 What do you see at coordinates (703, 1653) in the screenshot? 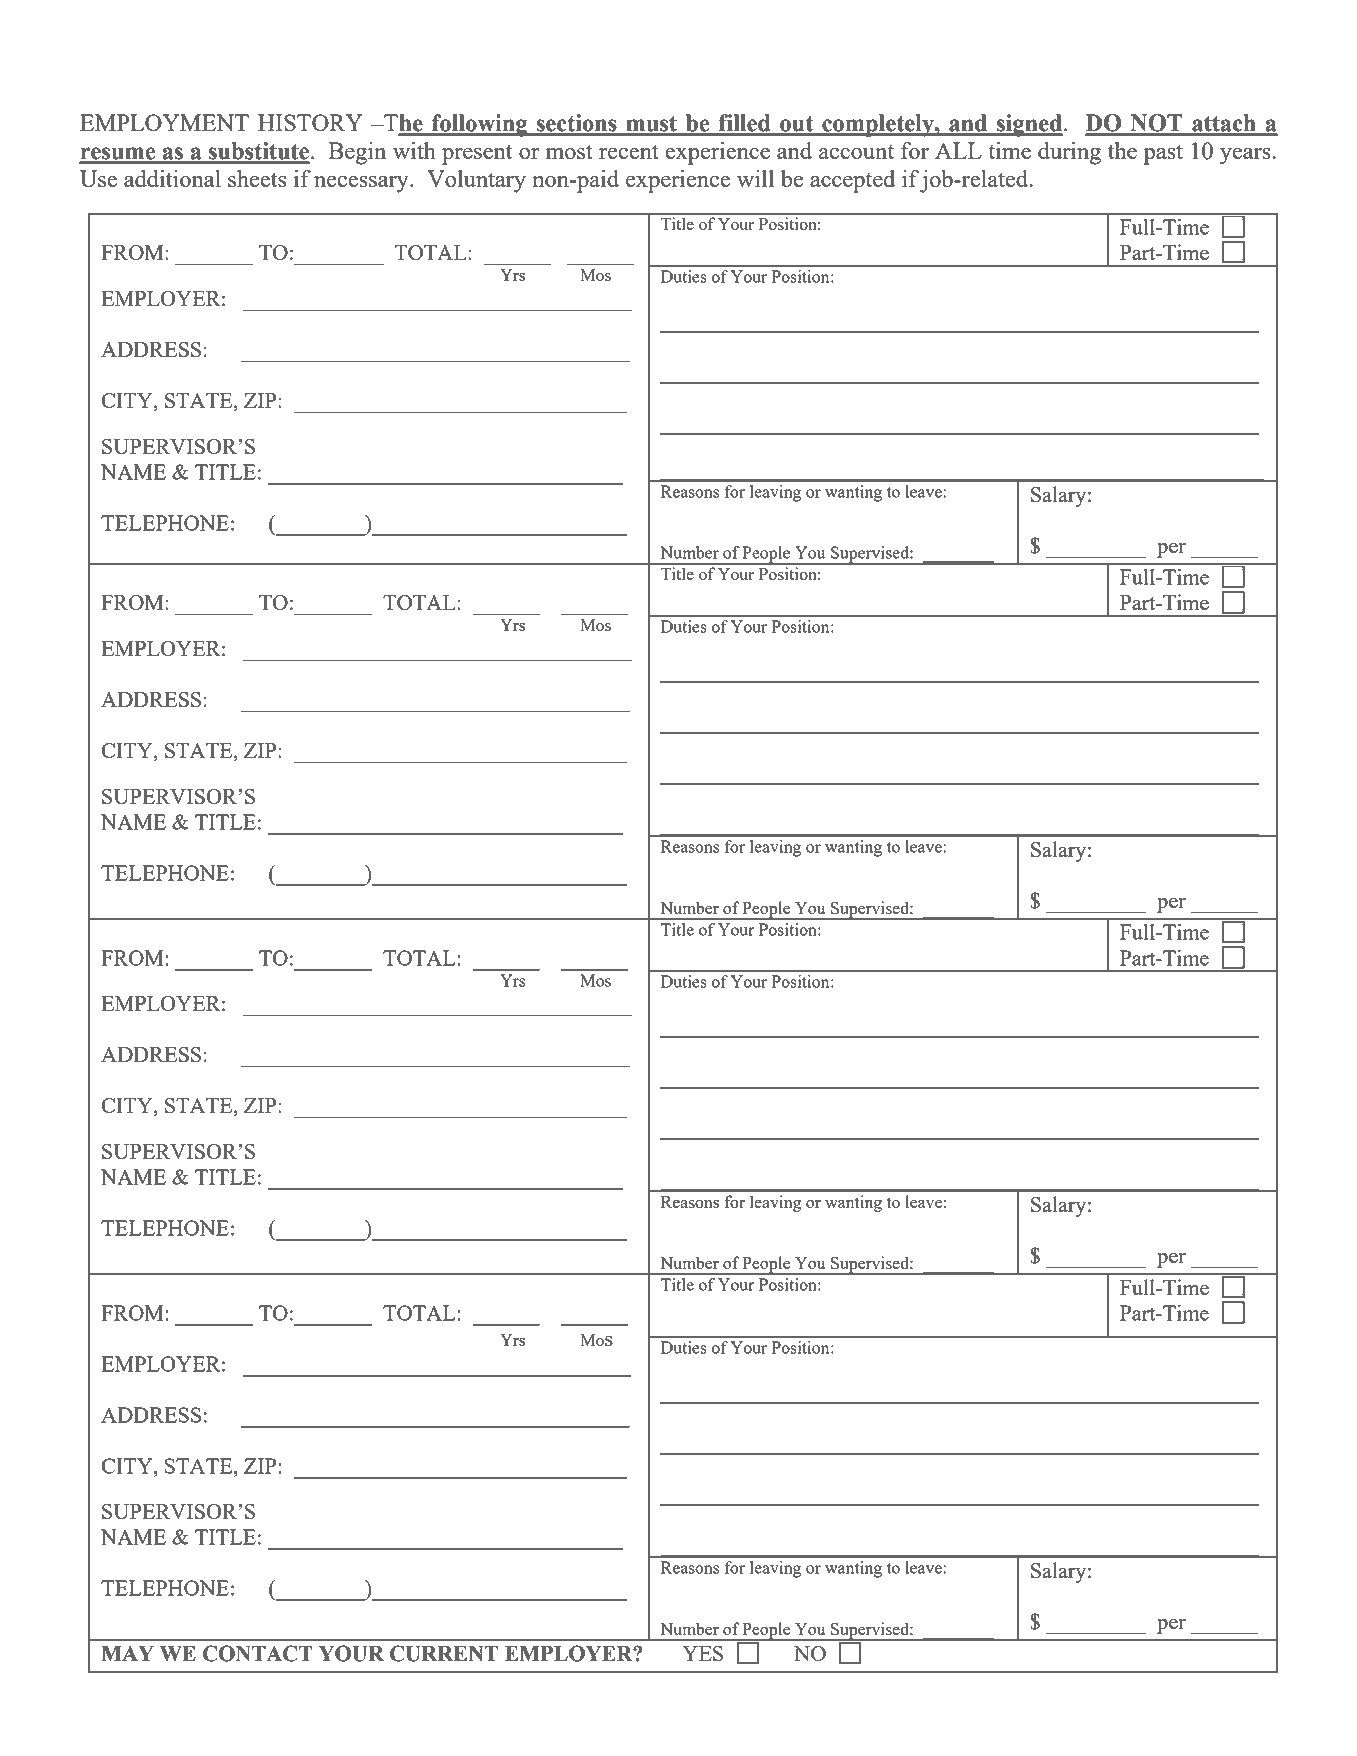
I see `YES` at bounding box center [703, 1653].
